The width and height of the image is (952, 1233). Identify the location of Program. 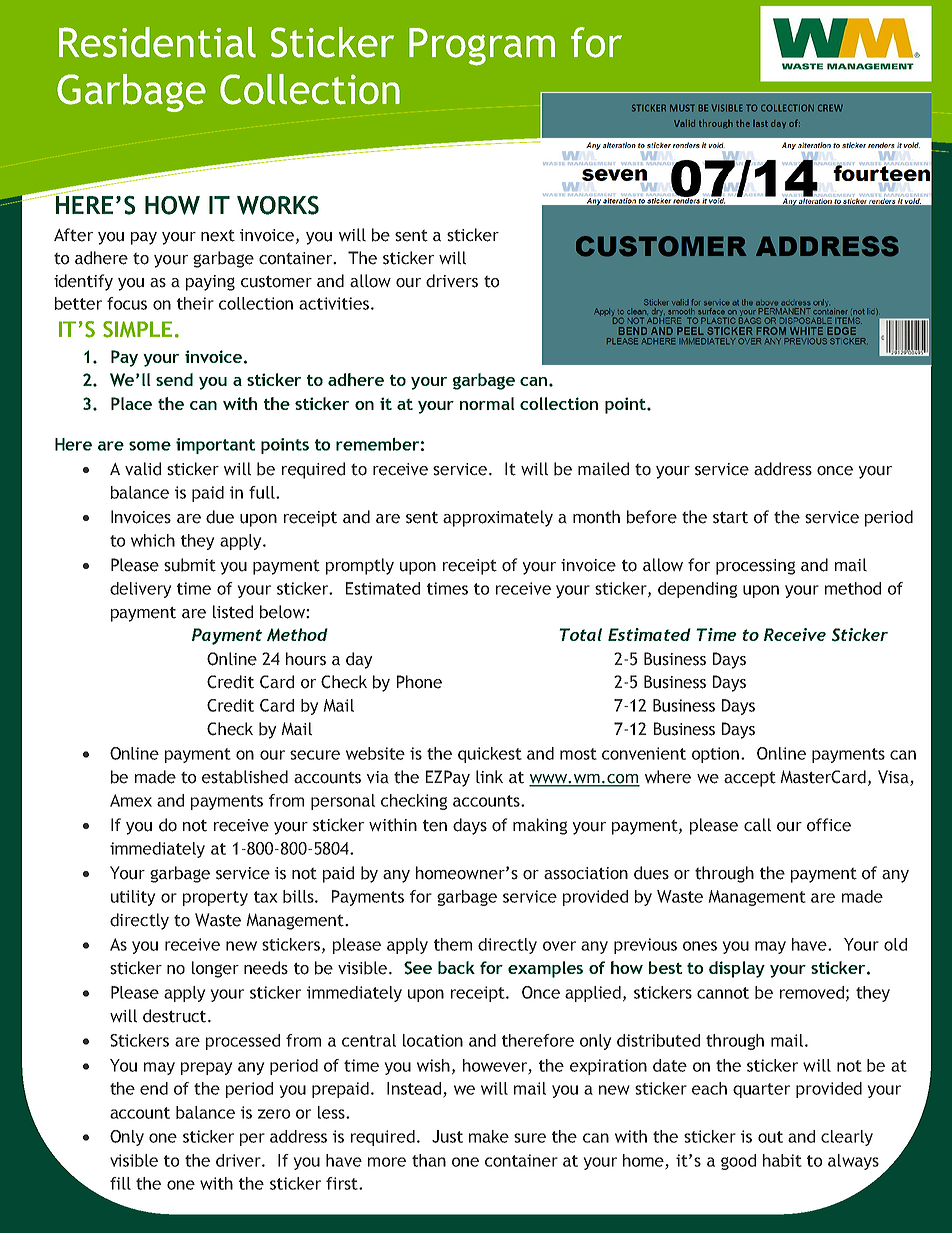
(482, 47).
